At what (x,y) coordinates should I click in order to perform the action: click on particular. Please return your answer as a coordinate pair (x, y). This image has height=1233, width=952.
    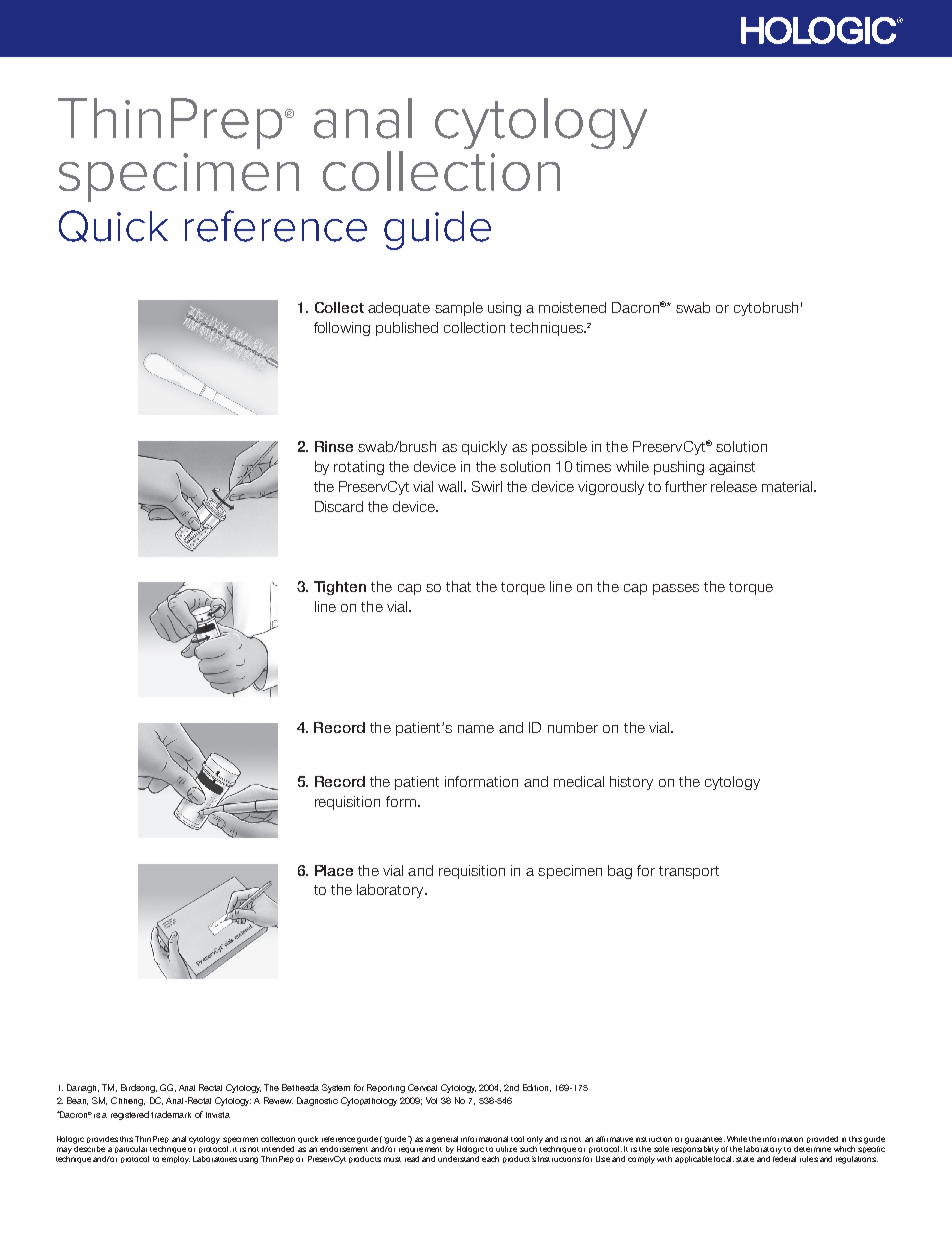
    Looking at the image, I should click on (131, 1149).
